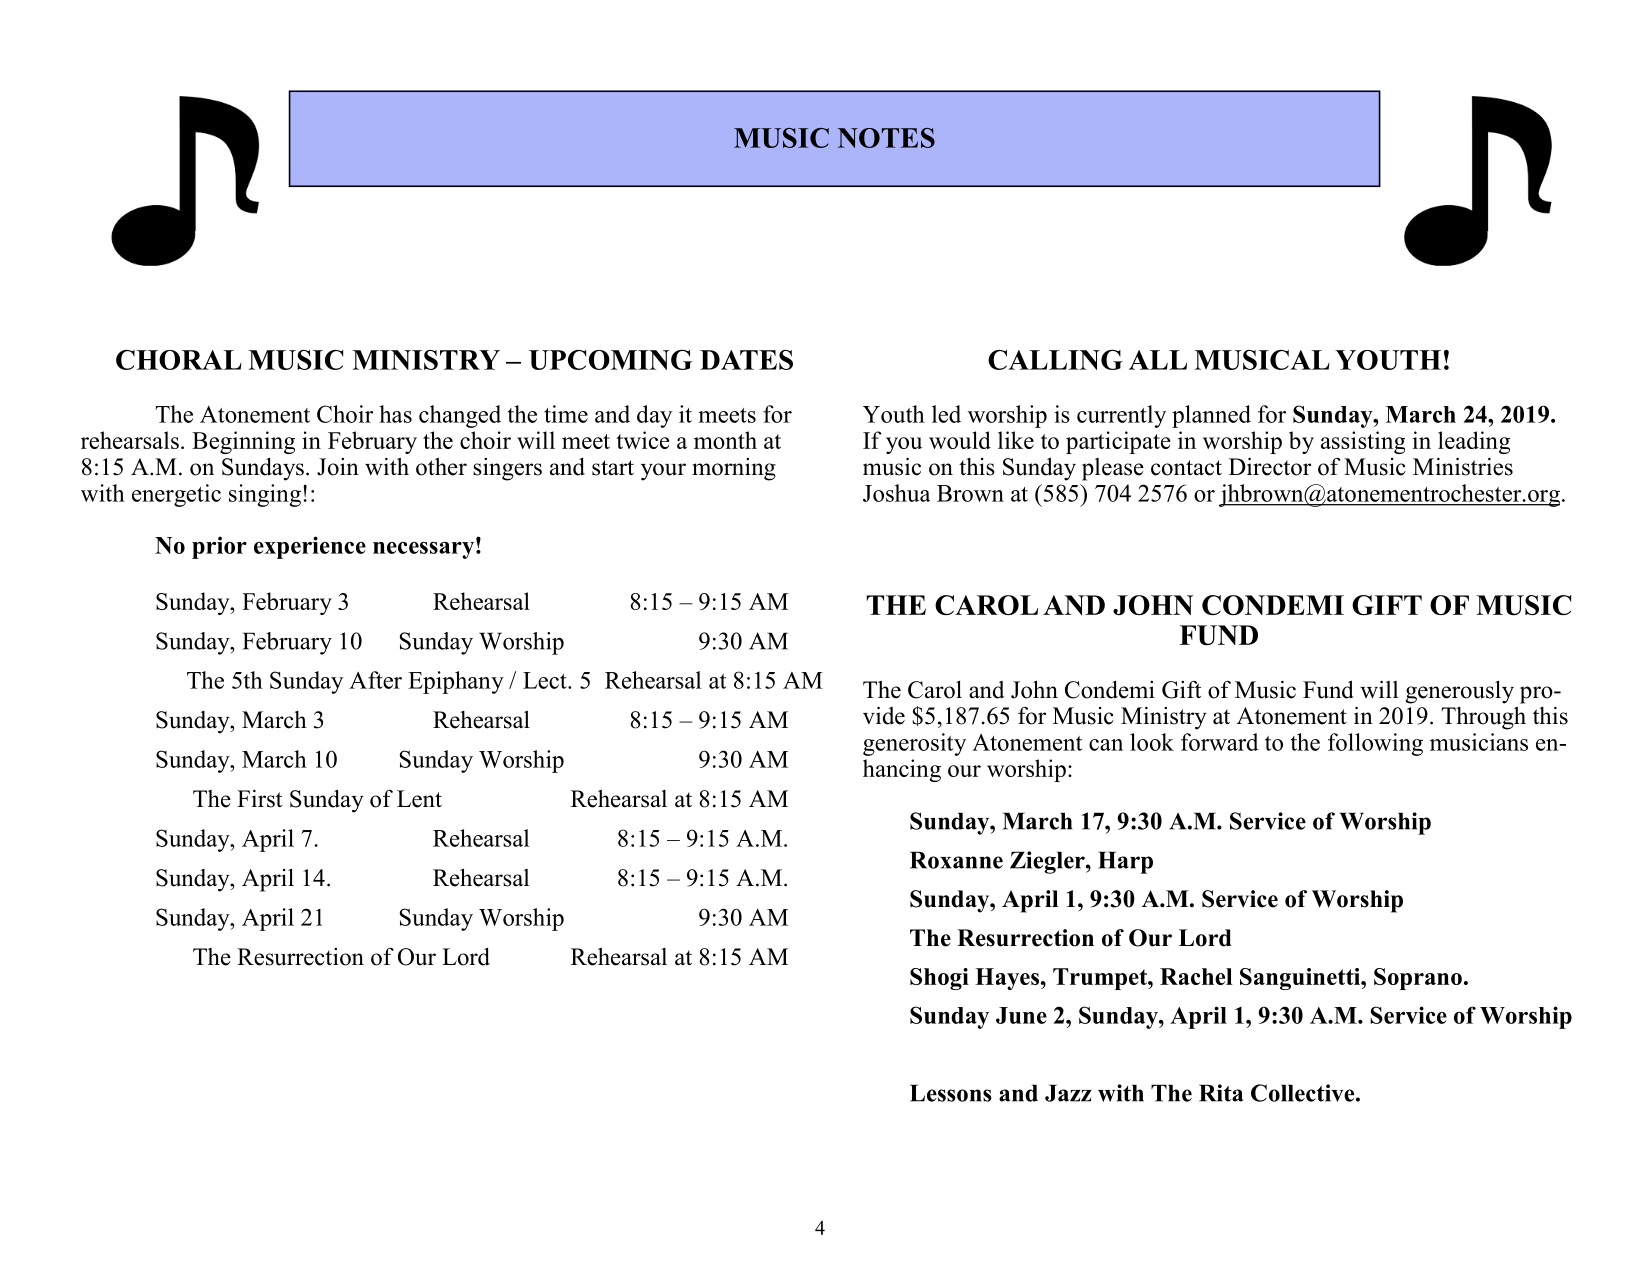 This page has height=1267, width=1640. I want to click on June, so click(1021, 1015).
